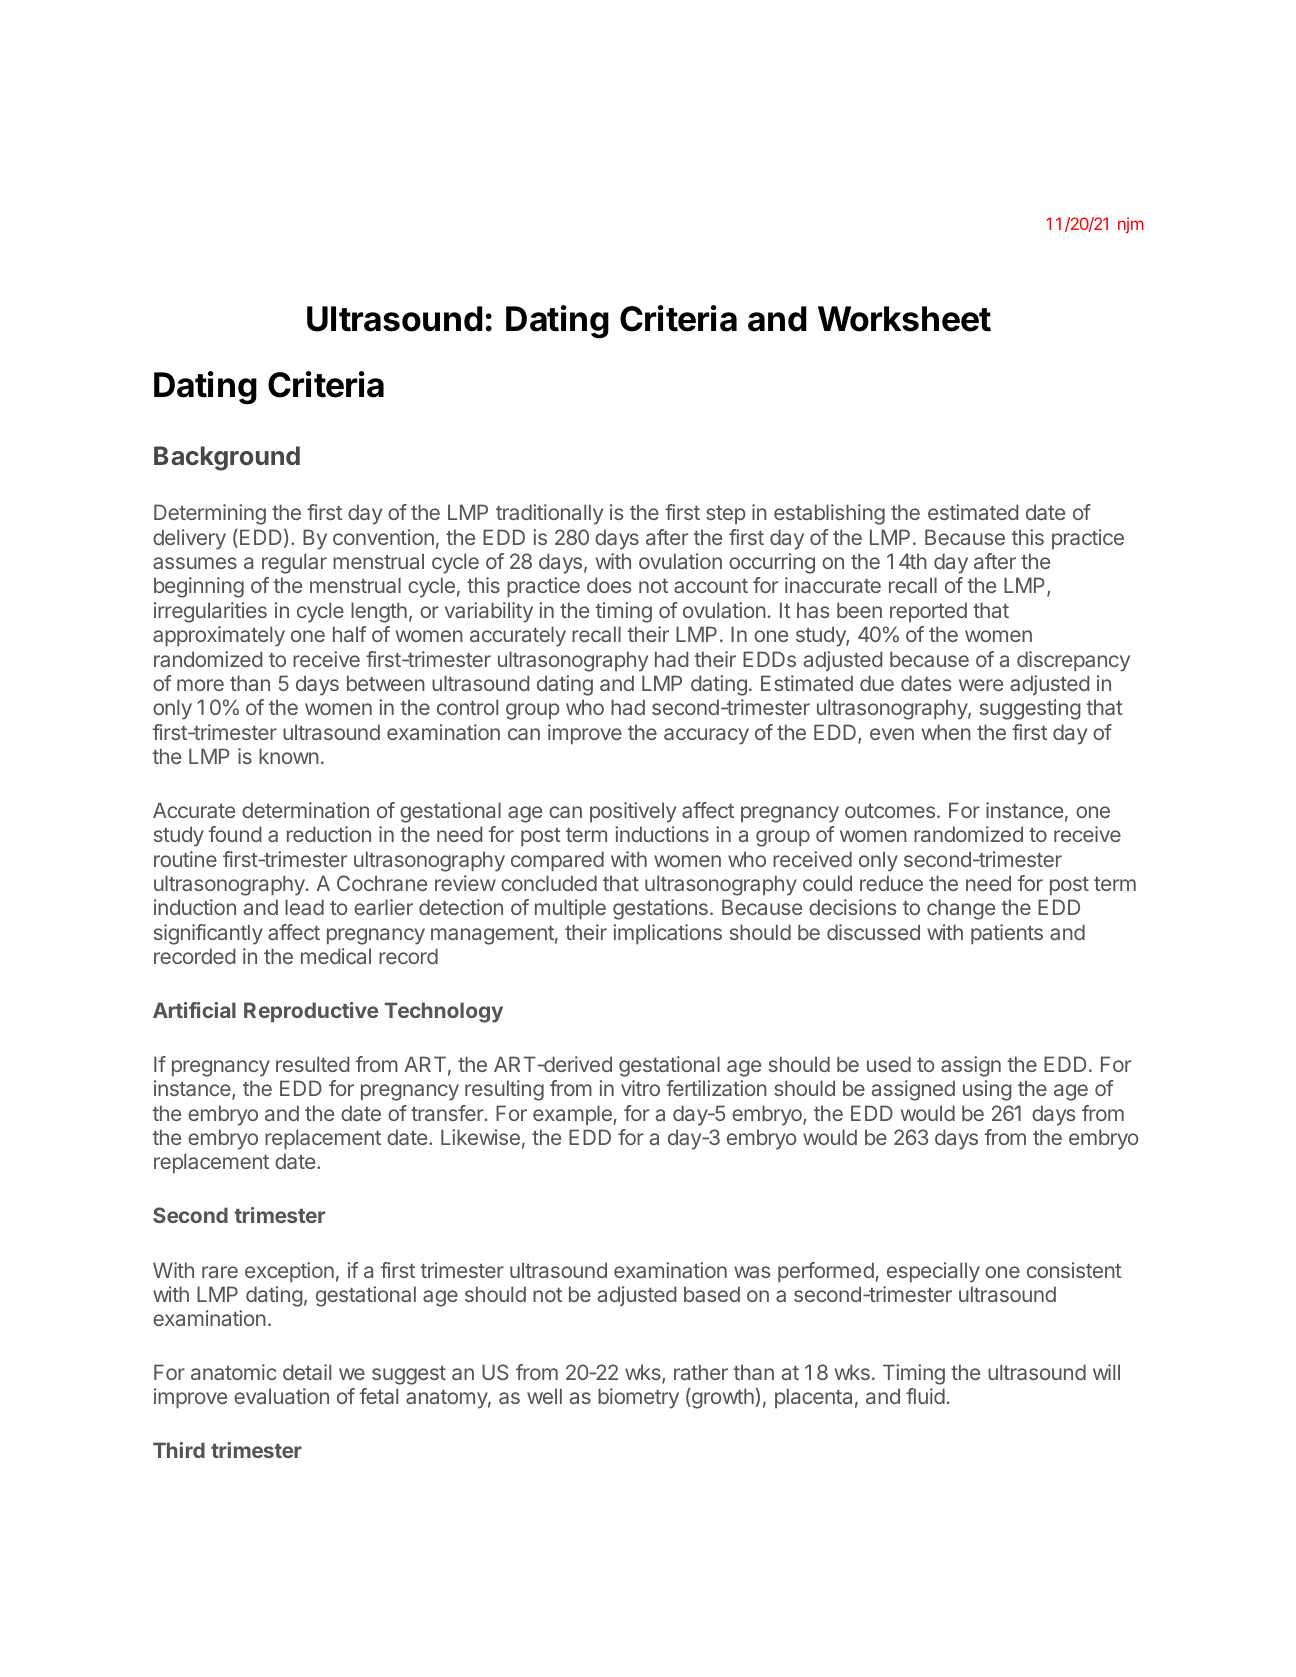 The height and width of the image is (1677, 1296). I want to click on reduction, so click(329, 834).
